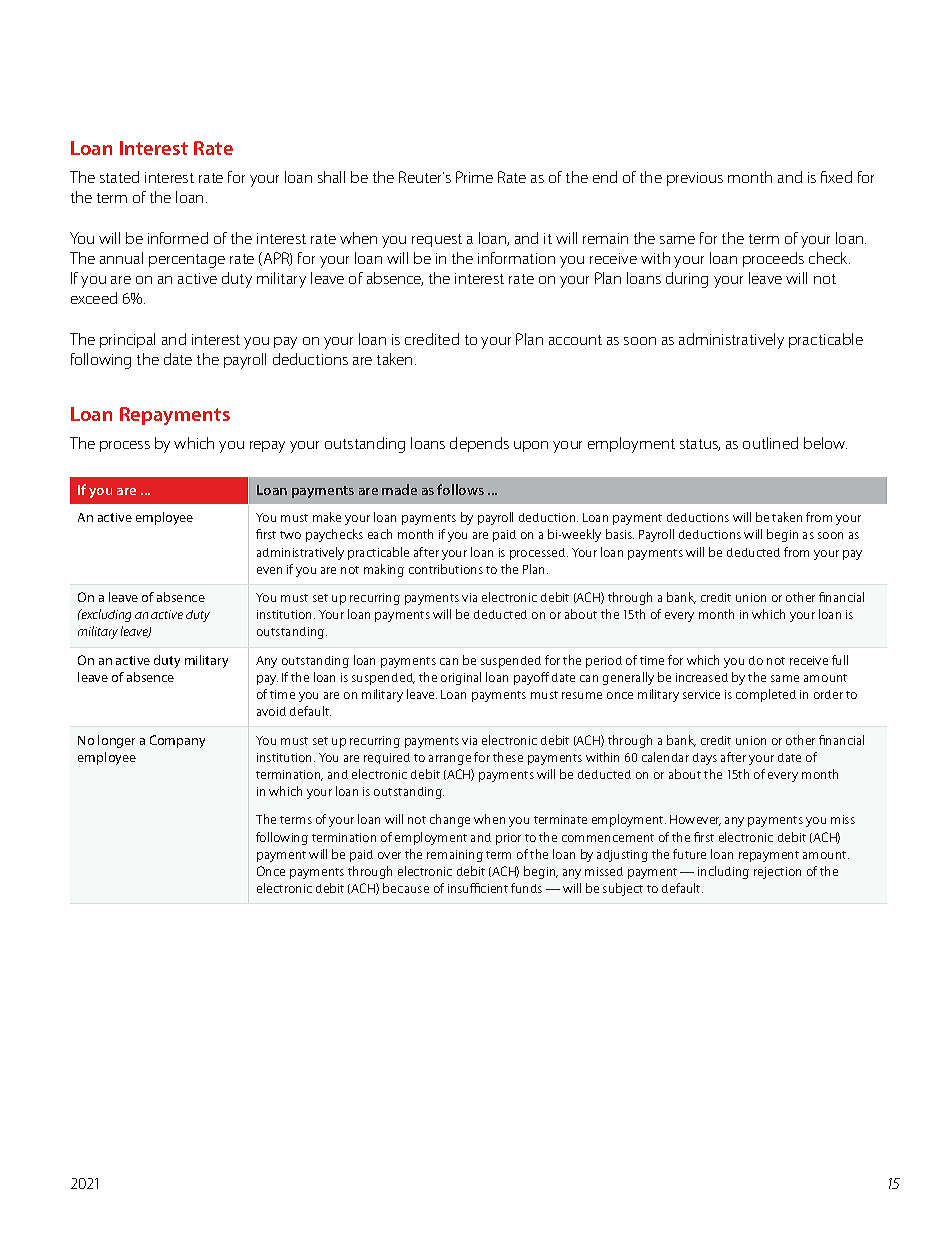 The height and width of the screenshot is (1233, 952). What do you see at coordinates (695, 179) in the screenshot?
I see `previous` at bounding box center [695, 179].
